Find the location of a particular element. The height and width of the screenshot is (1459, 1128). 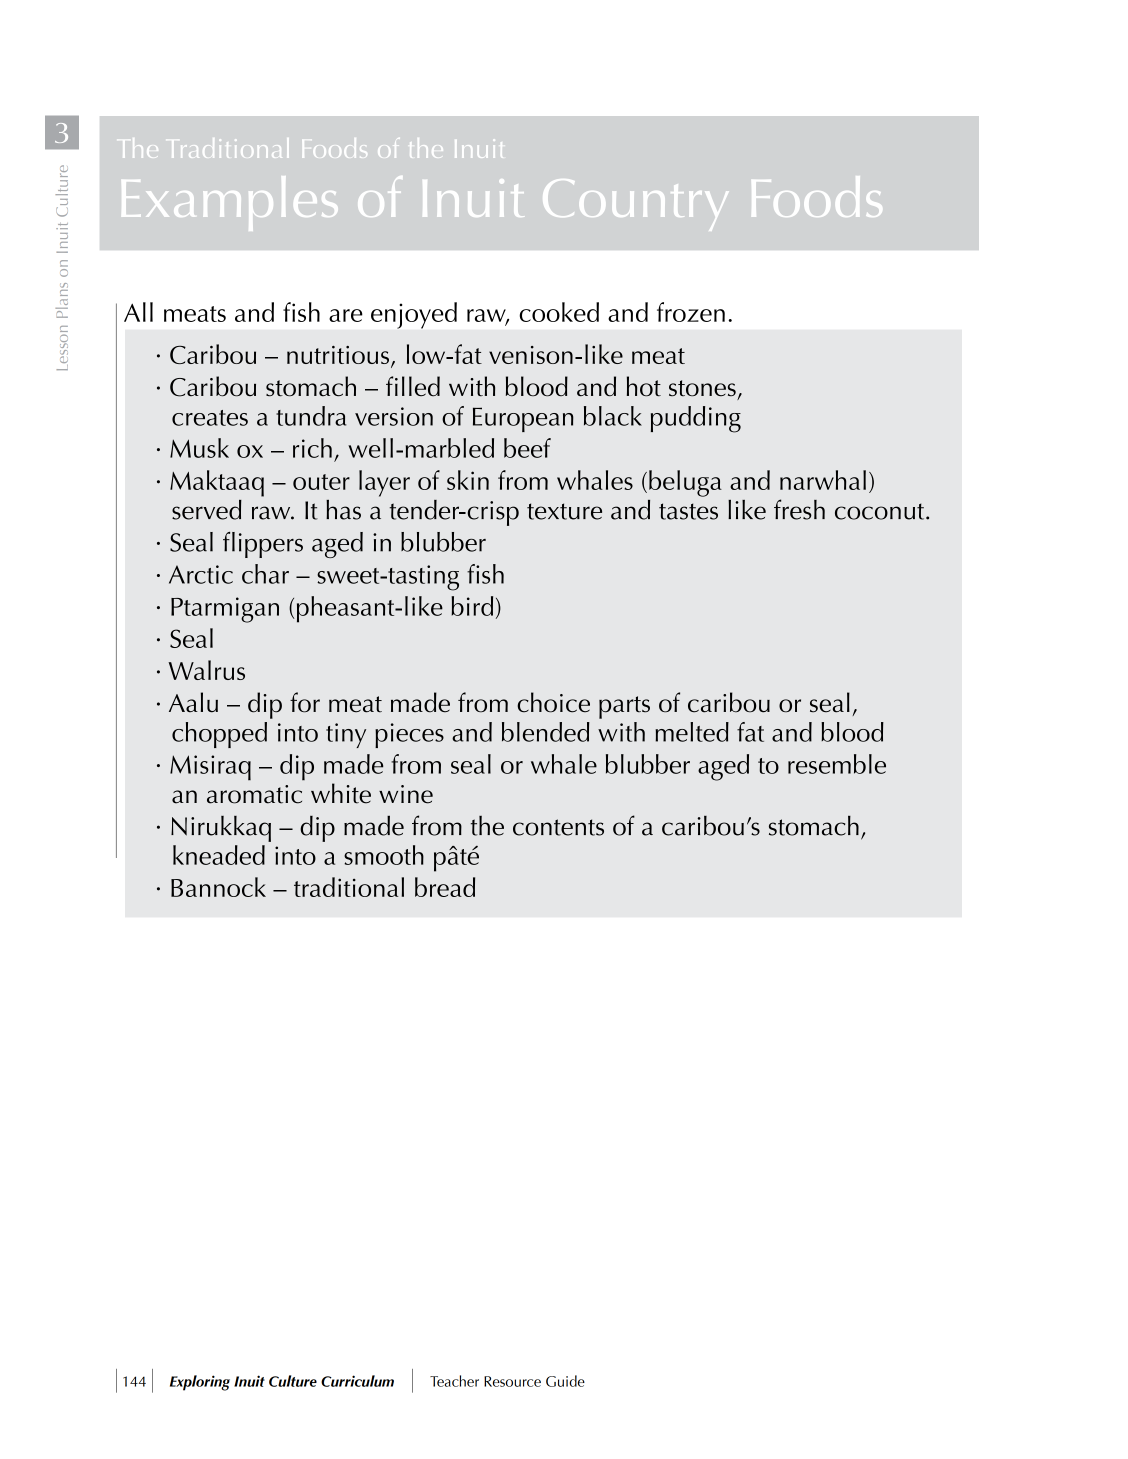

smooth is located at coordinates (384, 855).
